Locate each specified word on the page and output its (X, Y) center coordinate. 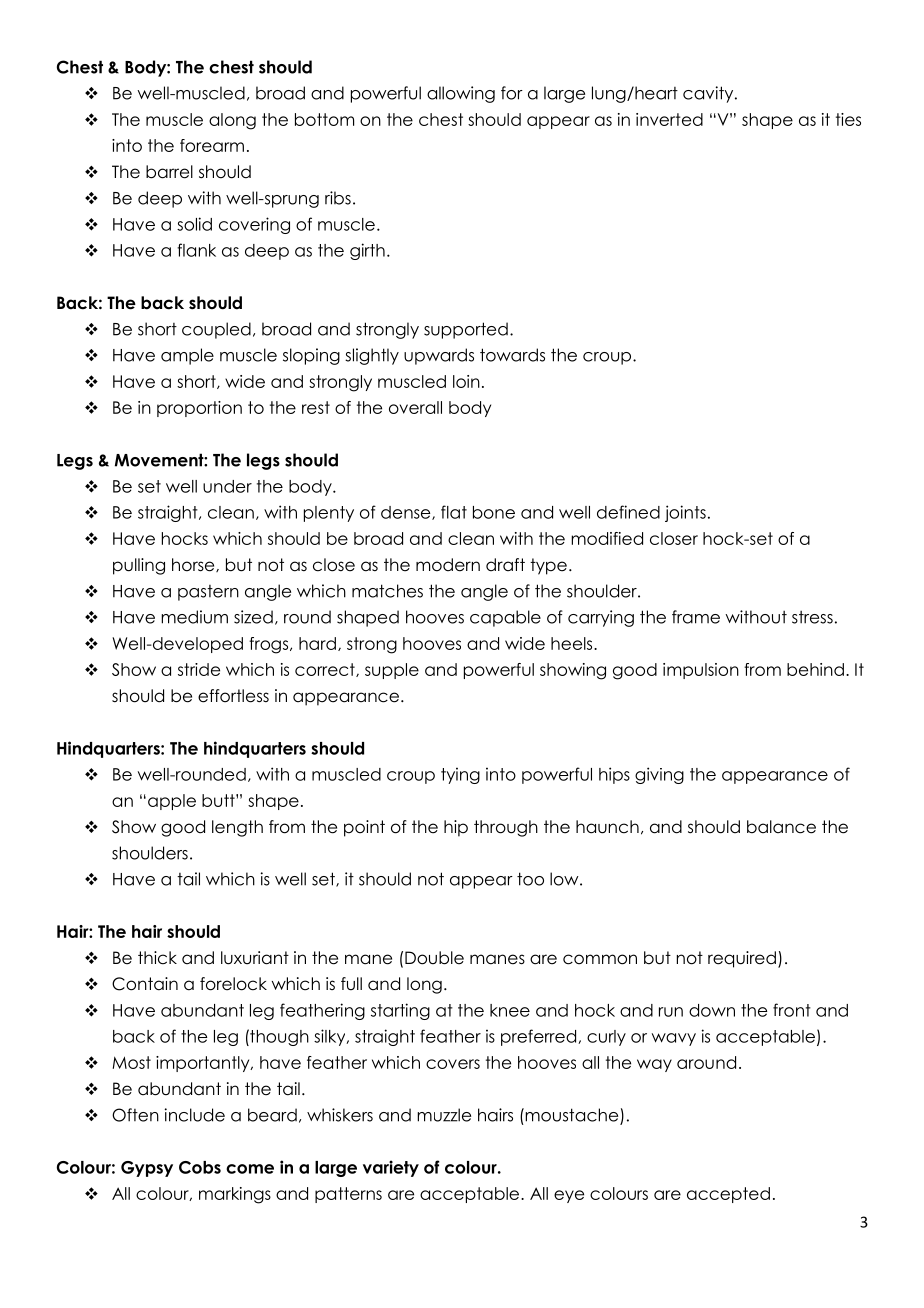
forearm (212, 145)
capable (505, 618)
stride (199, 669)
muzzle (444, 1115)
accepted (728, 1195)
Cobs (200, 1167)
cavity (709, 94)
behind (815, 669)
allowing (461, 94)
